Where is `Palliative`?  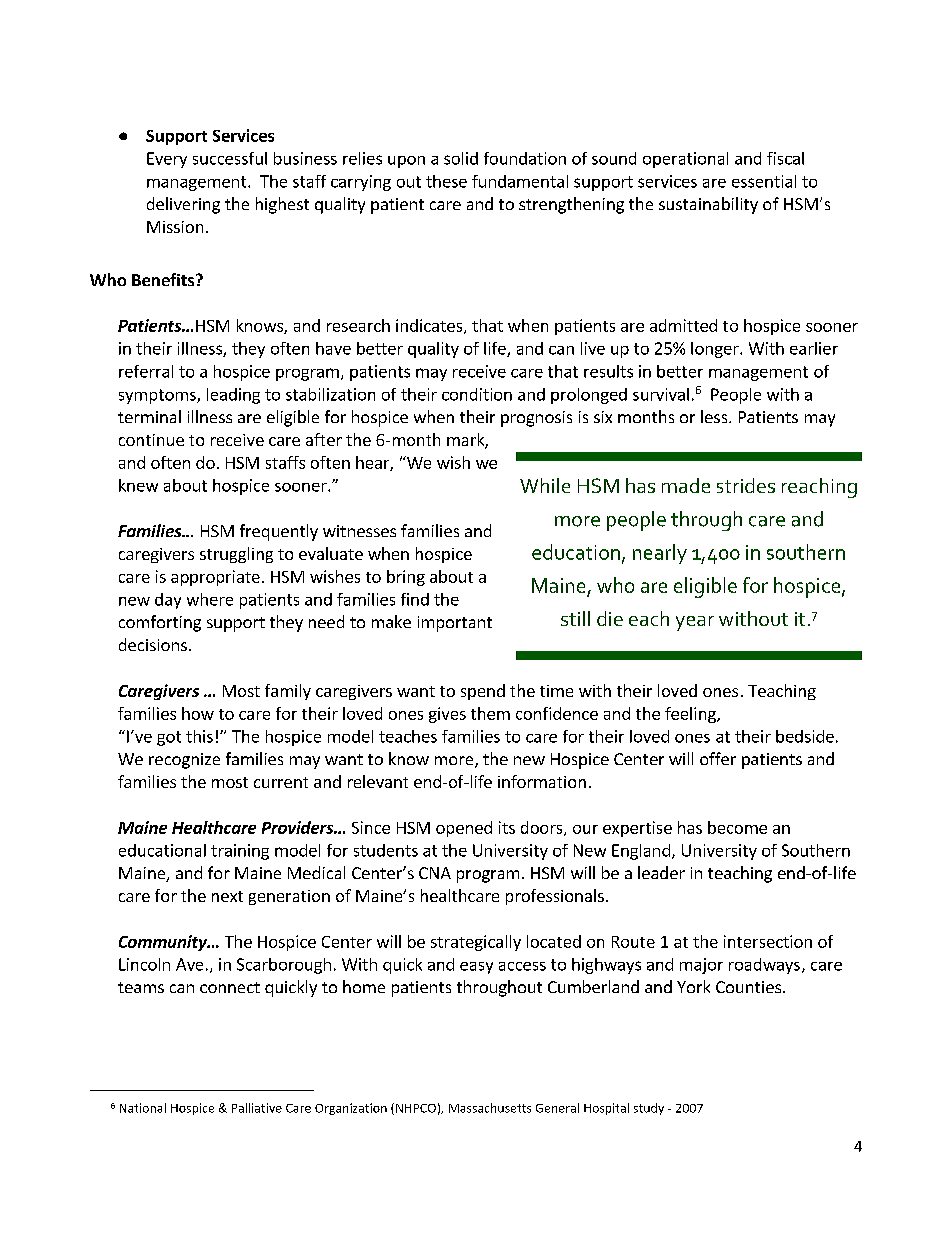
Palliative is located at coordinates (257, 1108).
